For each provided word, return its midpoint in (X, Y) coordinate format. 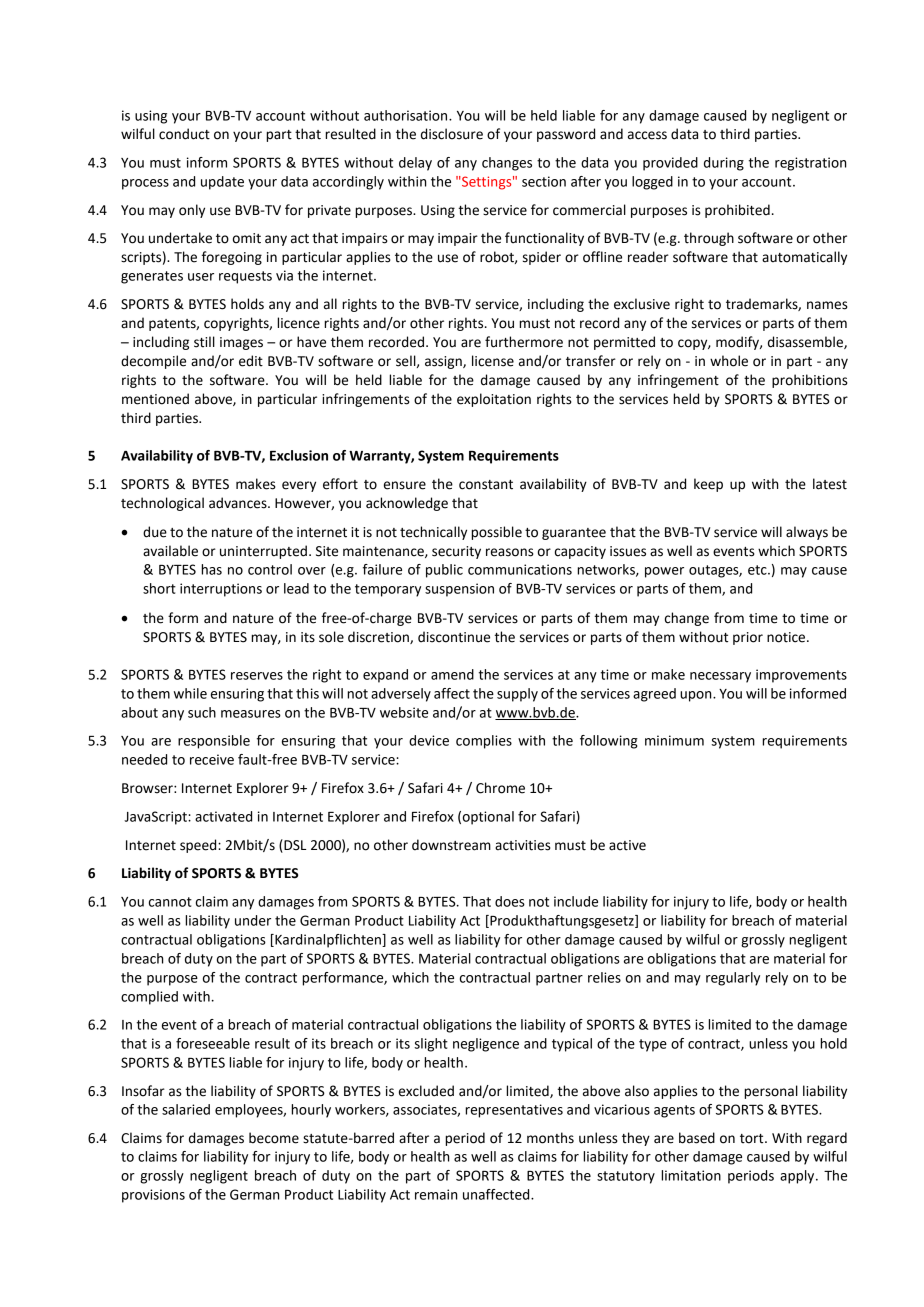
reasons (510, 552)
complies (484, 742)
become (274, 1138)
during (724, 164)
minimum (674, 740)
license (493, 361)
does (510, 901)
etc (758, 570)
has (211, 569)
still (204, 342)
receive (212, 759)
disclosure (452, 134)
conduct (184, 134)
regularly (733, 979)
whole (729, 361)
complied (149, 998)
